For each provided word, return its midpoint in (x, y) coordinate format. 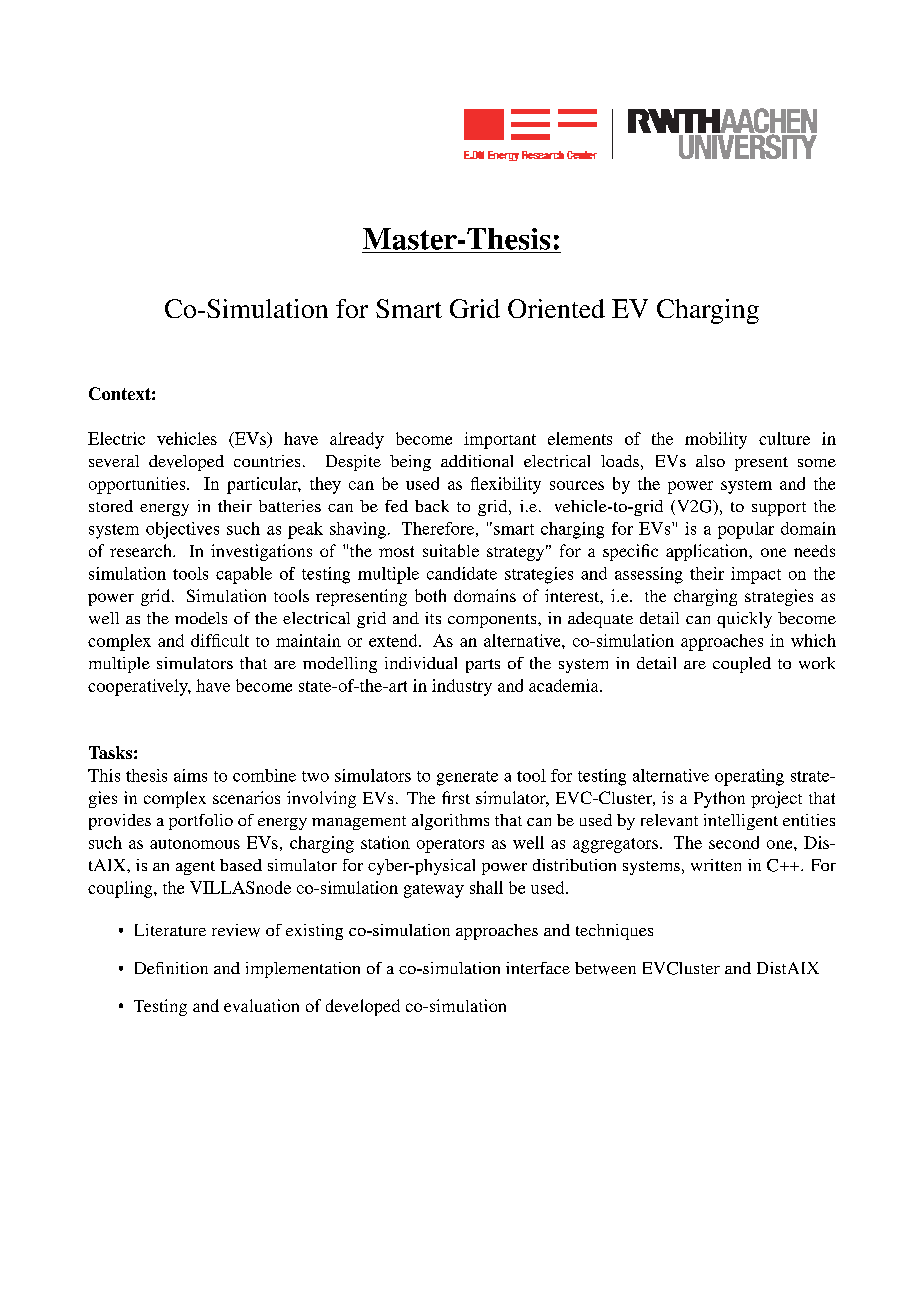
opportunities (138, 485)
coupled (742, 665)
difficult (220, 640)
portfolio (201, 822)
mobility (716, 440)
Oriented (556, 308)
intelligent (741, 822)
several (114, 461)
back (432, 506)
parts (483, 666)
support (779, 509)
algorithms (450, 822)
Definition (171, 968)
